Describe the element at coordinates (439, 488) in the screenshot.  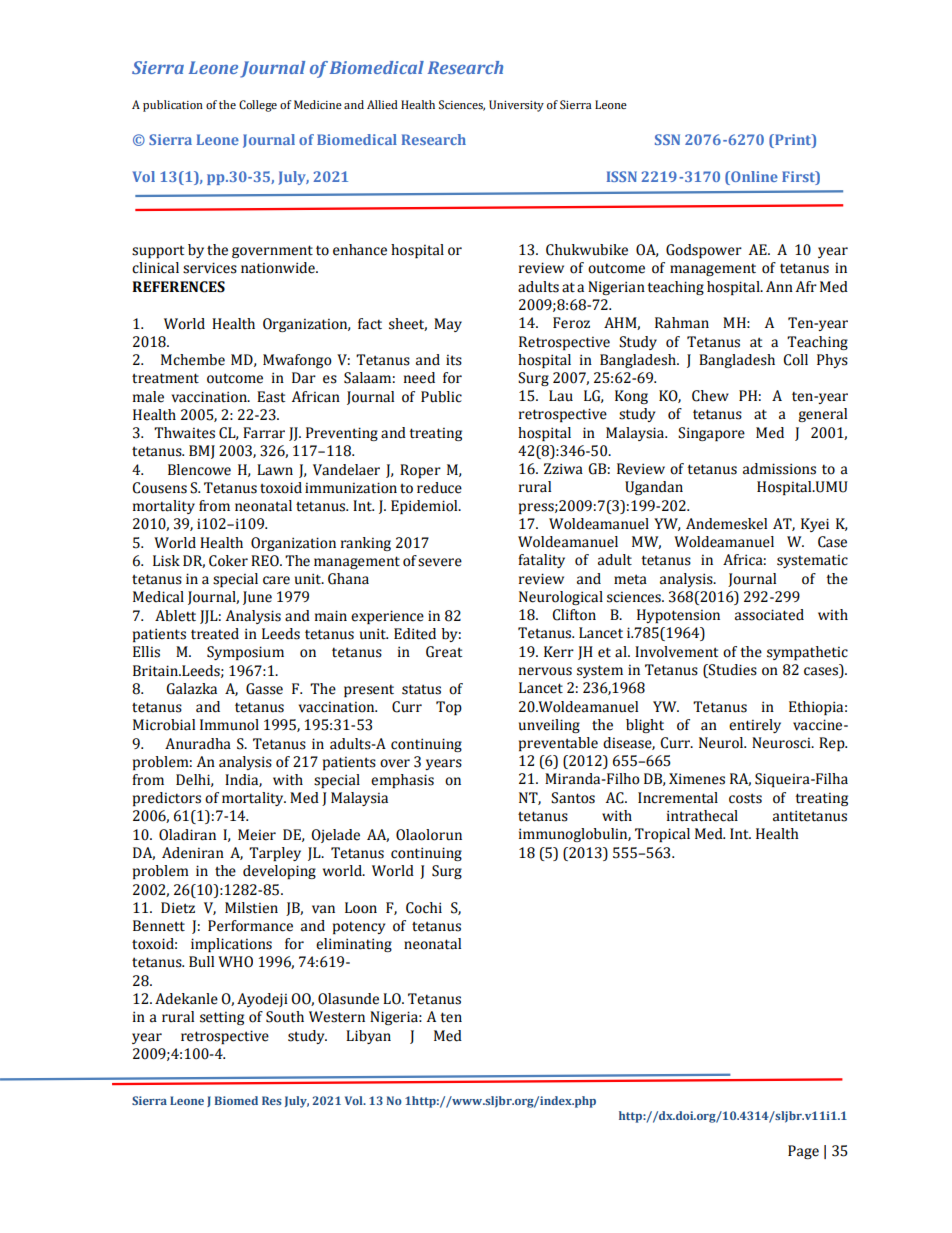
I see `reduce` at that location.
